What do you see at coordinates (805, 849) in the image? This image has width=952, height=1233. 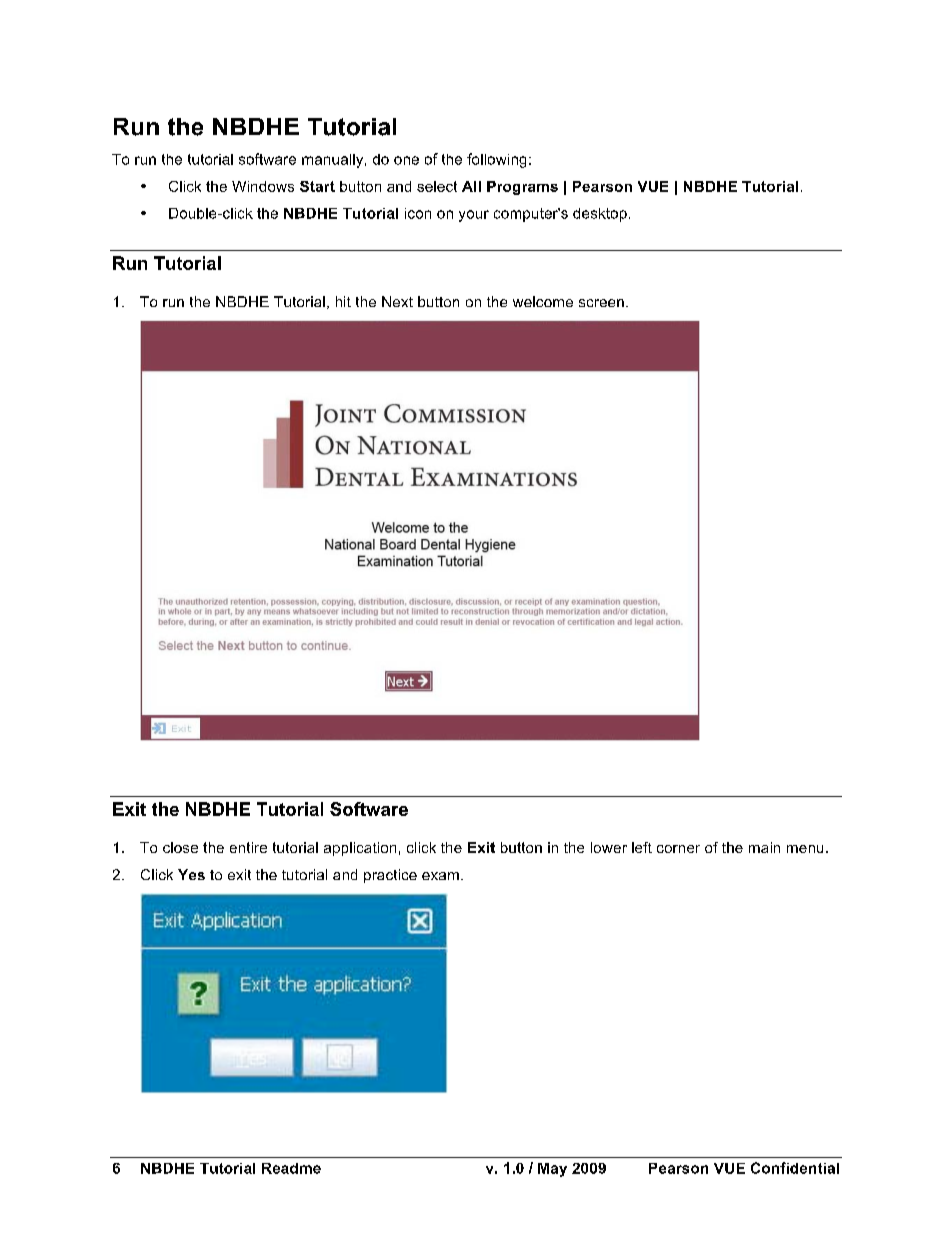 I see `menu` at bounding box center [805, 849].
